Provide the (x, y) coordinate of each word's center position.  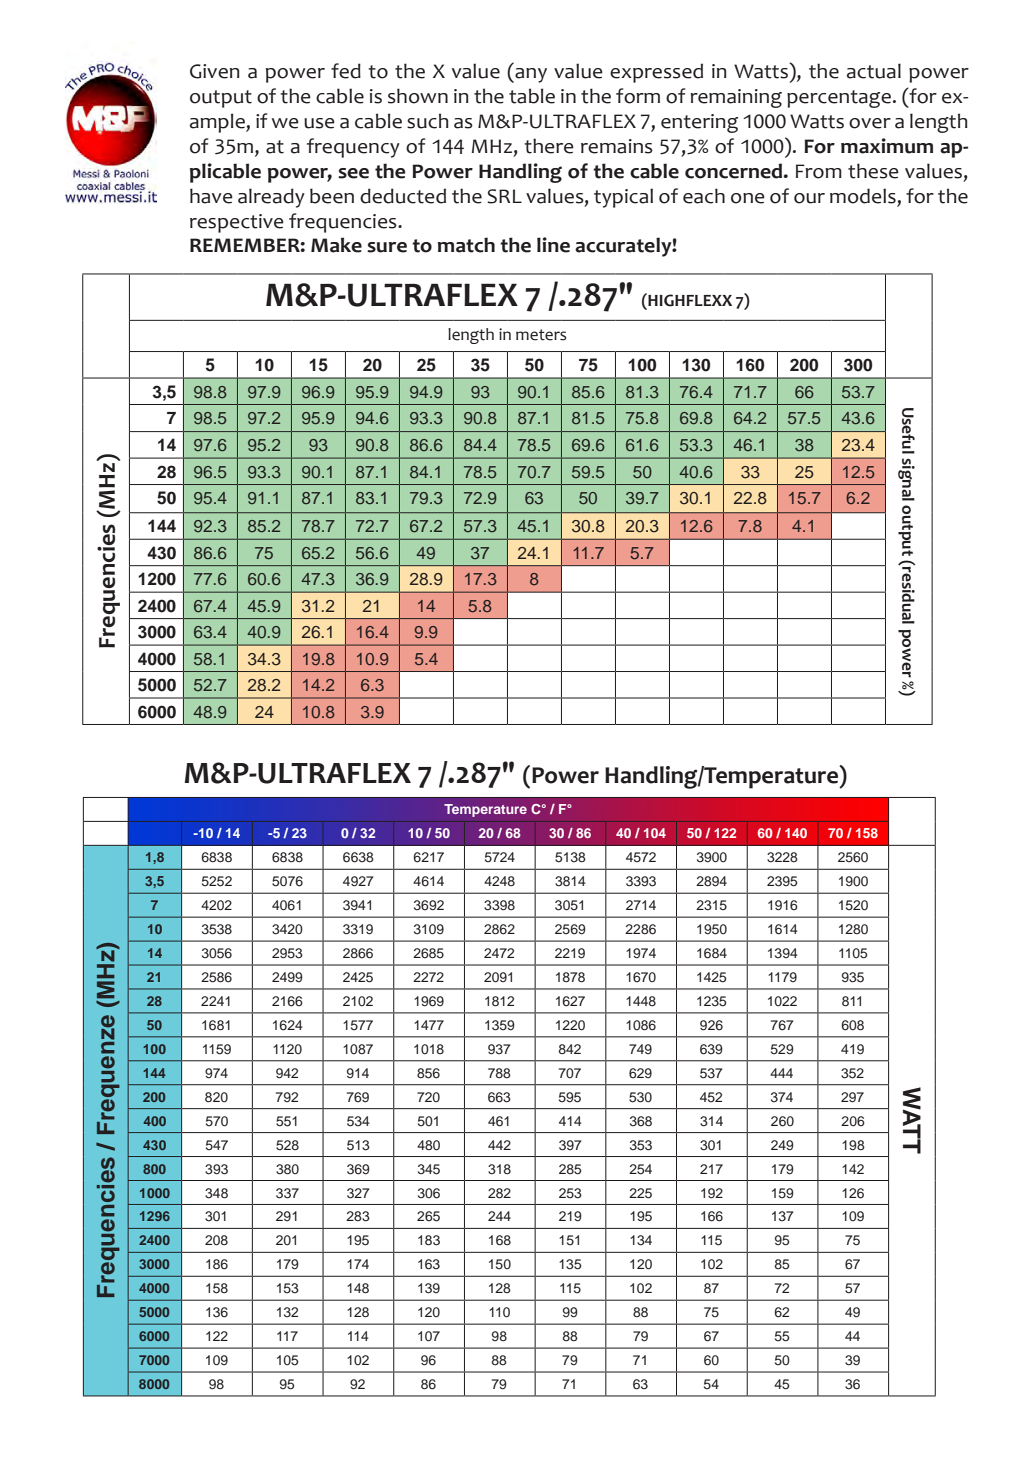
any (530, 75)
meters (541, 335)
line (553, 245)
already (271, 198)
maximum (887, 146)
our (809, 198)
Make (336, 245)
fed (346, 71)
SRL (504, 196)
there (549, 146)
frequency (353, 148)
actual (874, 71)
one (748, 198)
